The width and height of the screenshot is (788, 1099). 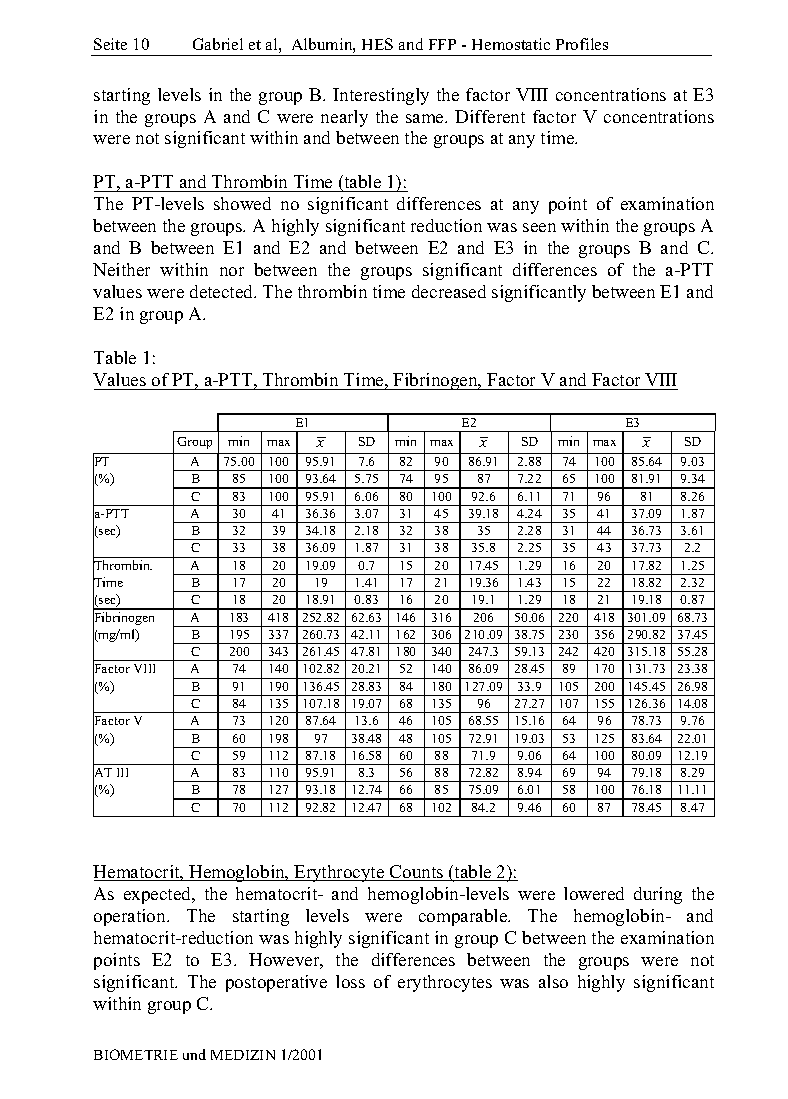 I want to click on detected, so click(x=223, y=291).
